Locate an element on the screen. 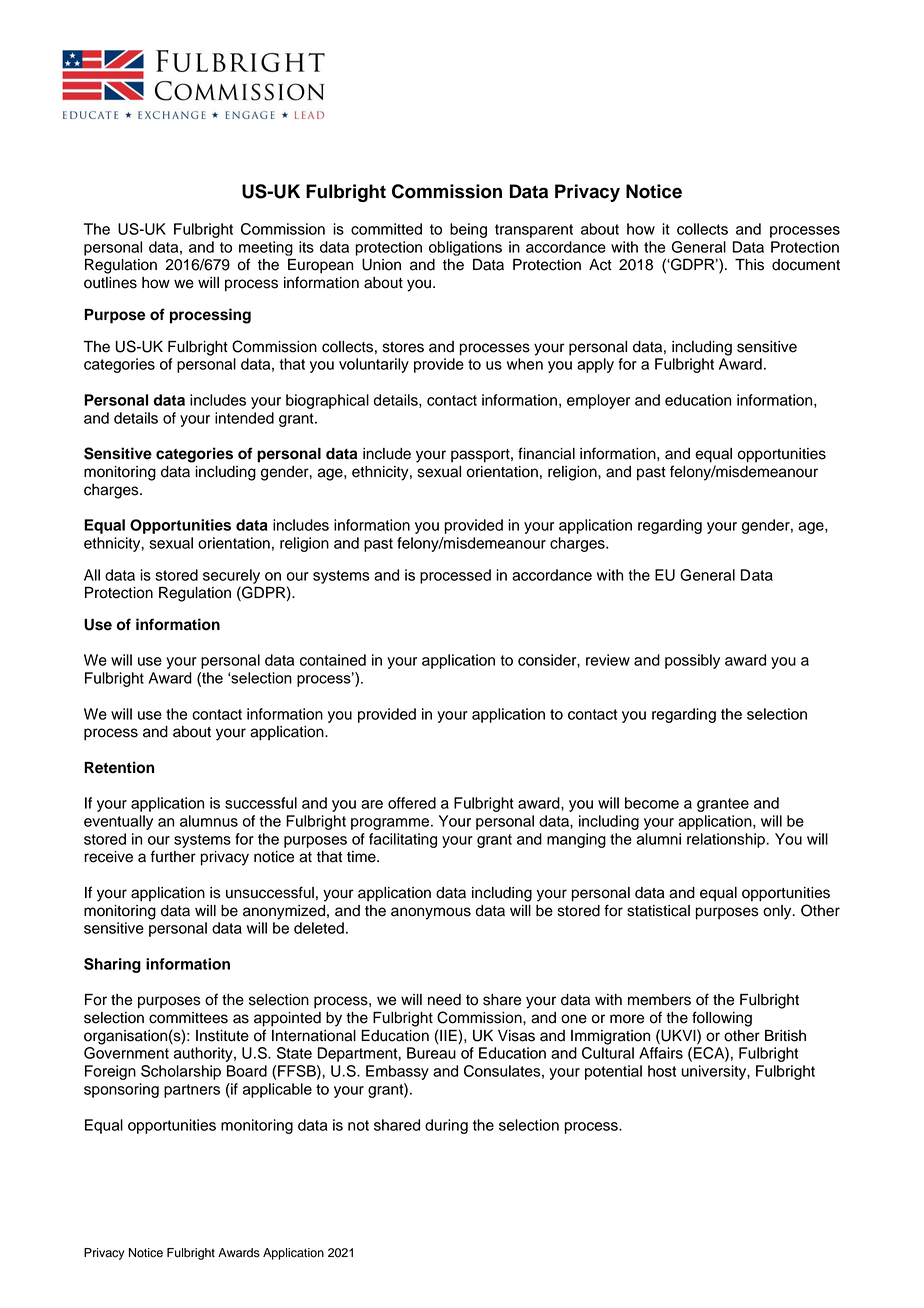 The image size is (924, 1308). contained is located at coordinates (333, 660).
